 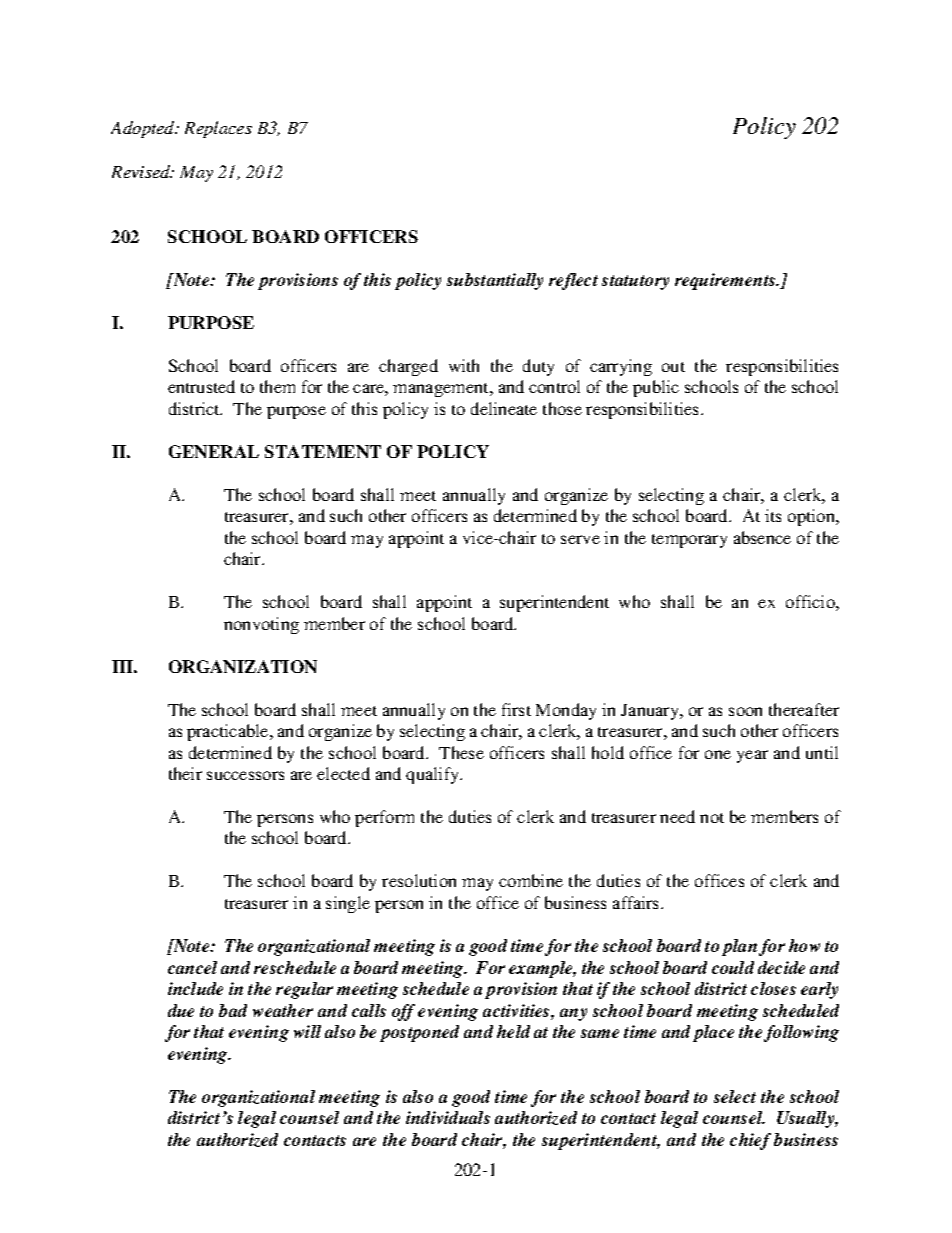 What do you see at coordinates (448, 1117) in the screenshot?
I see `individuals` at bounding box center [448, 1117].
